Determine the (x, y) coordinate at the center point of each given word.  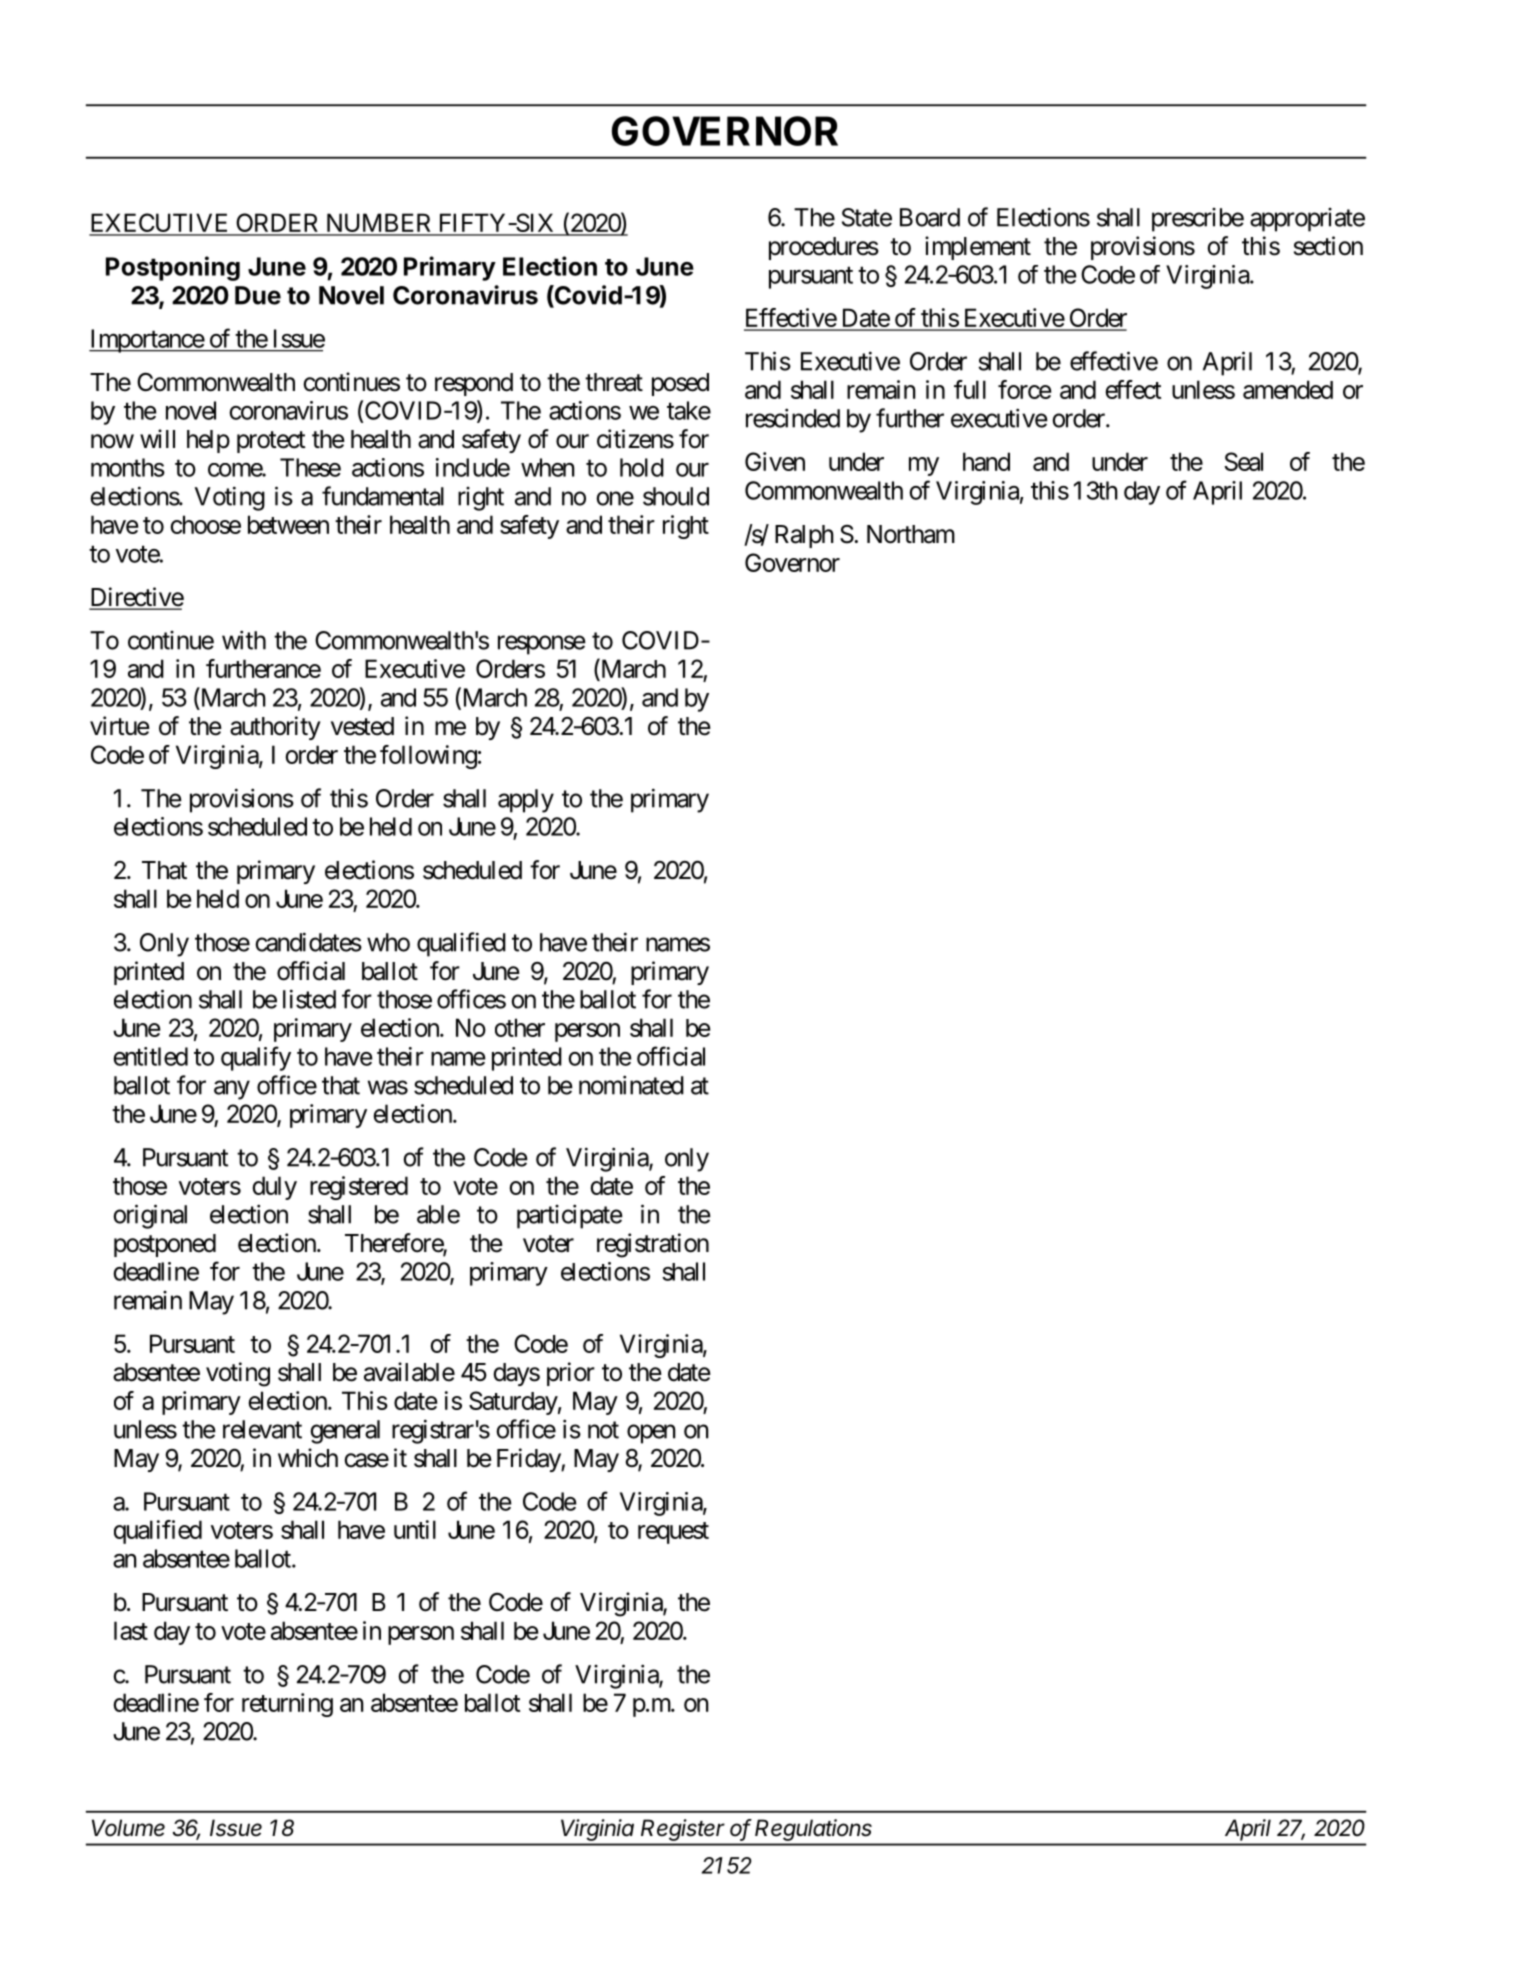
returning (287, 1705)
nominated (631, 1085)
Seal (1243, 461)
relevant (262, 1429)
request (673, 1533)
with (244, 640)
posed (680, 384)
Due (258, 295)
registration (653, 1245)
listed (309, 999)
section (1328, 246)
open (651, 1434)
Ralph (804, 536)
